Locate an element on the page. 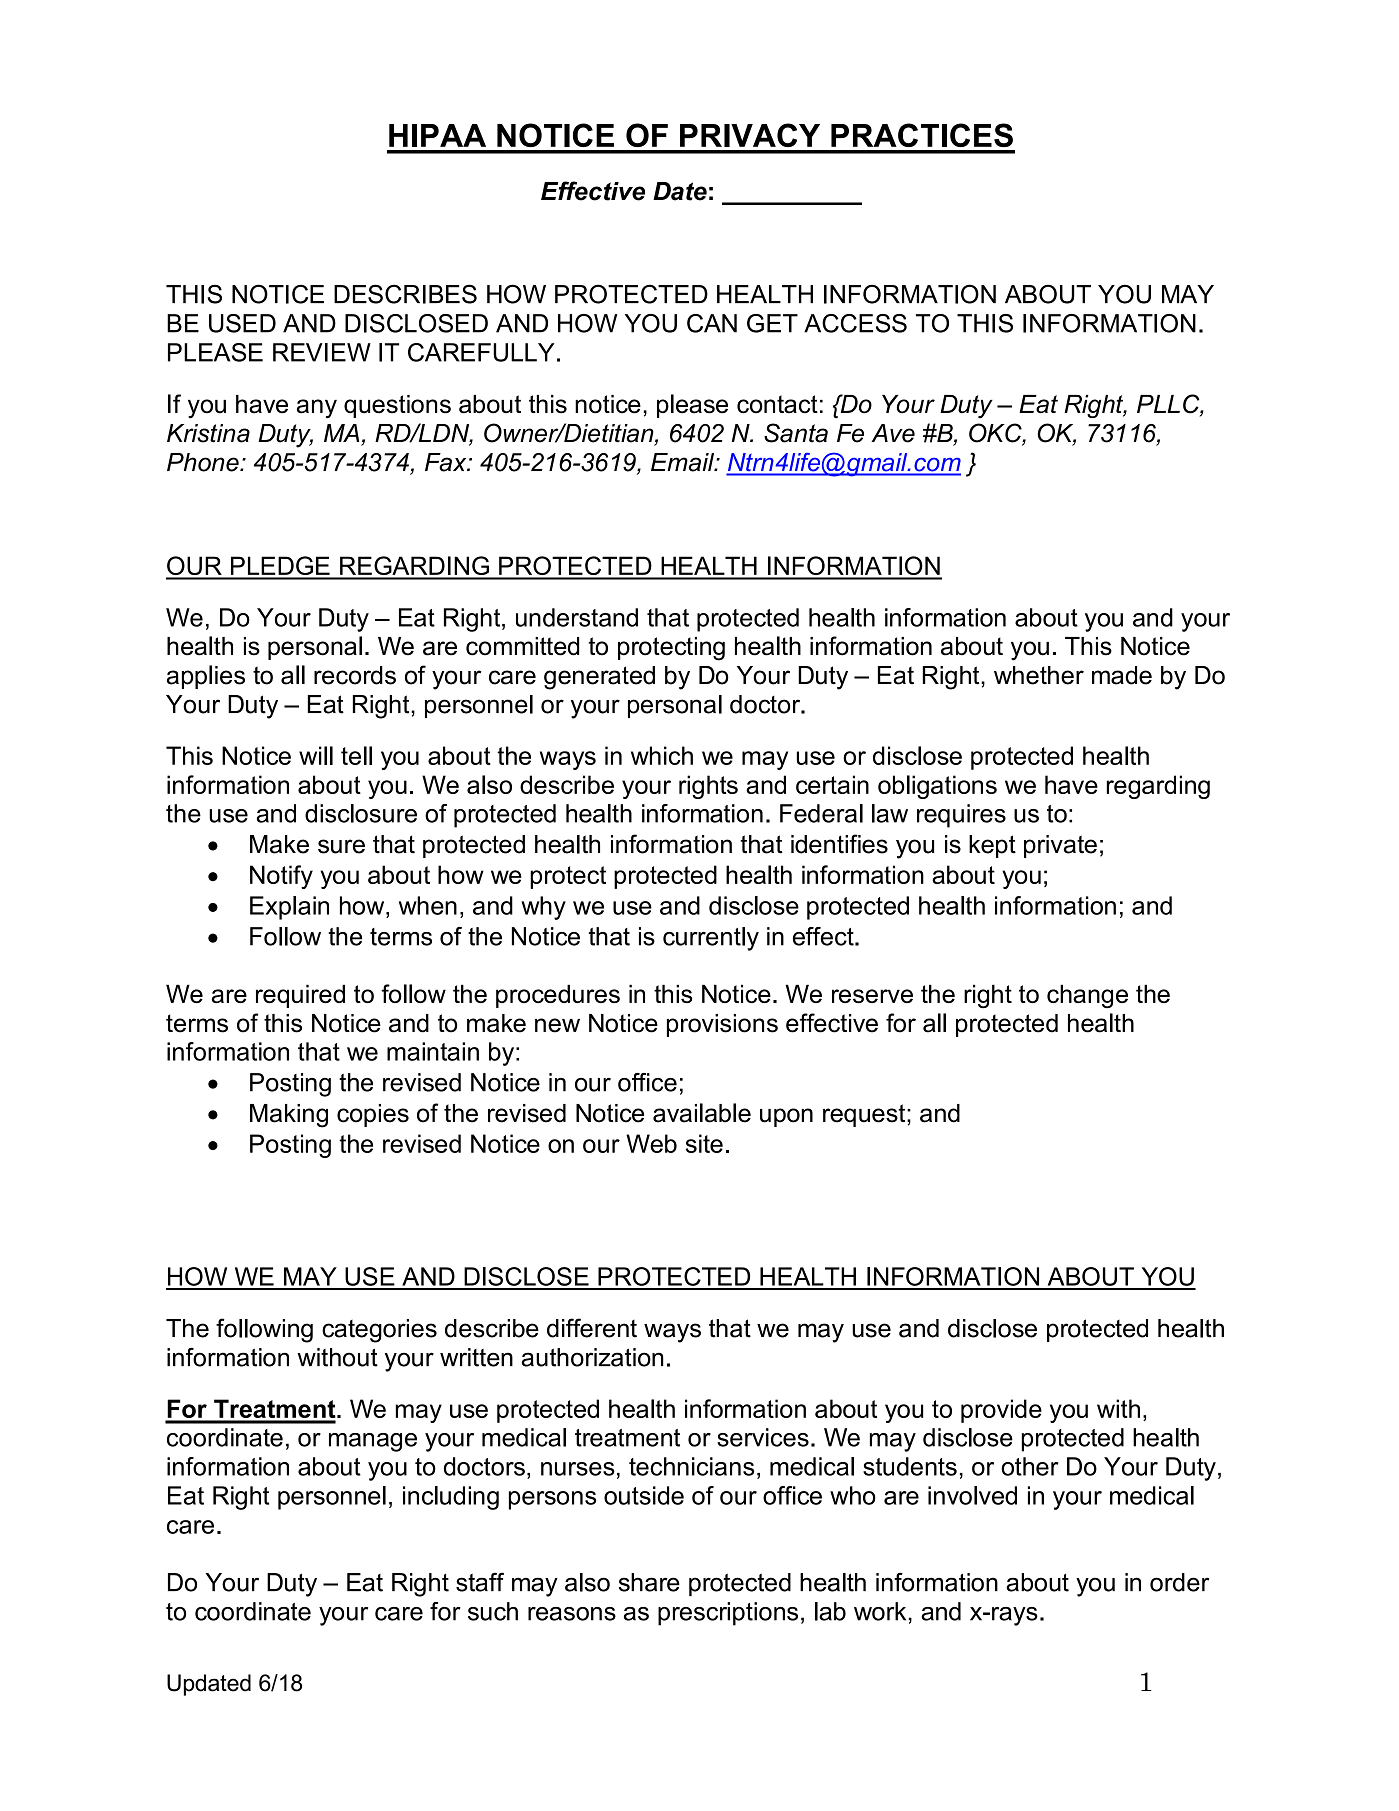  private is located at coordinates (1060, 846).
